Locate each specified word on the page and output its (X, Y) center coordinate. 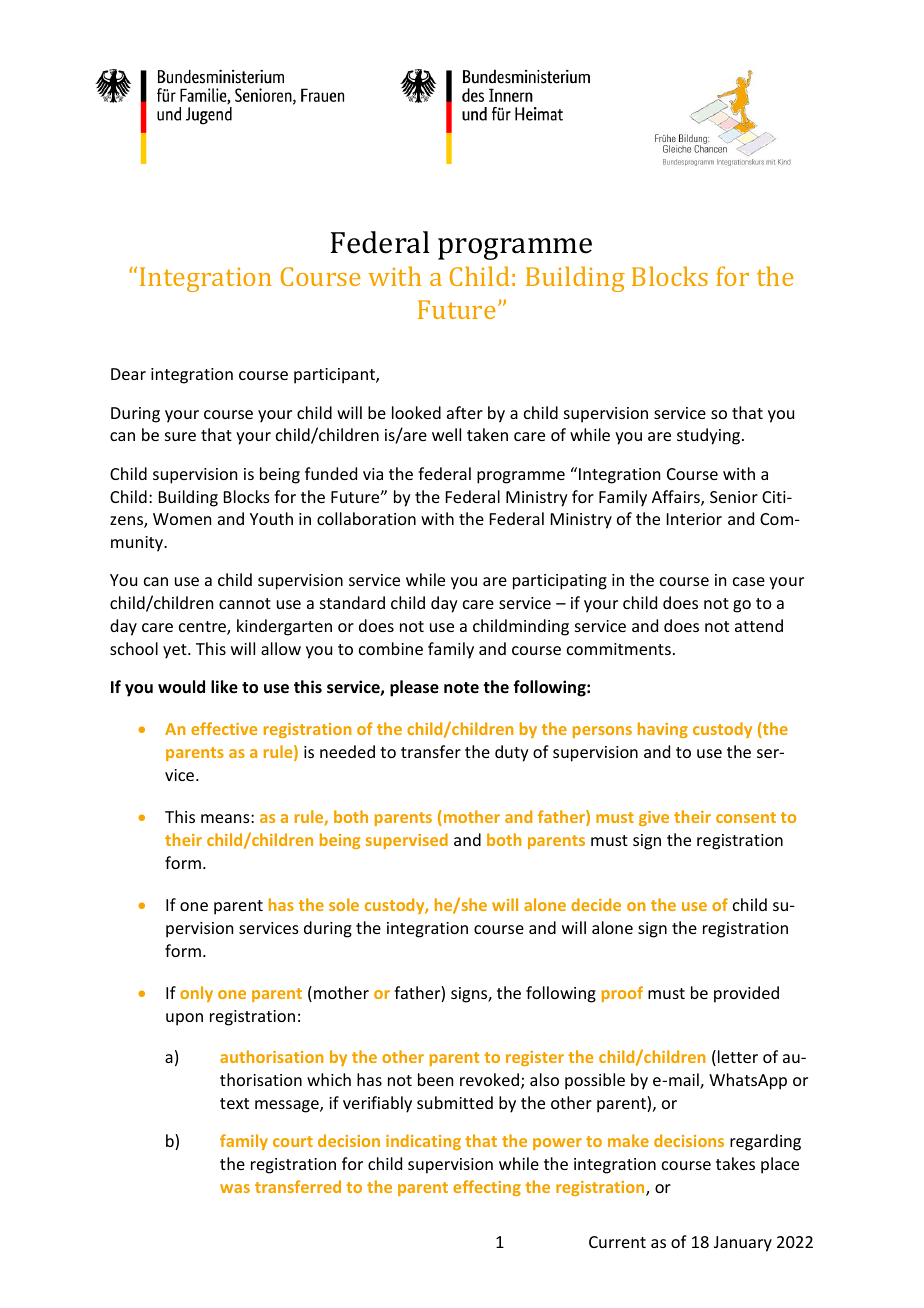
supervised (407, 841)
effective (224, 728)
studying (710, 436)
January (743, 1244)
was (235, 1188)
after (465, 412)
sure (180, 436)
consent (746, 817)
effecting (487, 1188)
